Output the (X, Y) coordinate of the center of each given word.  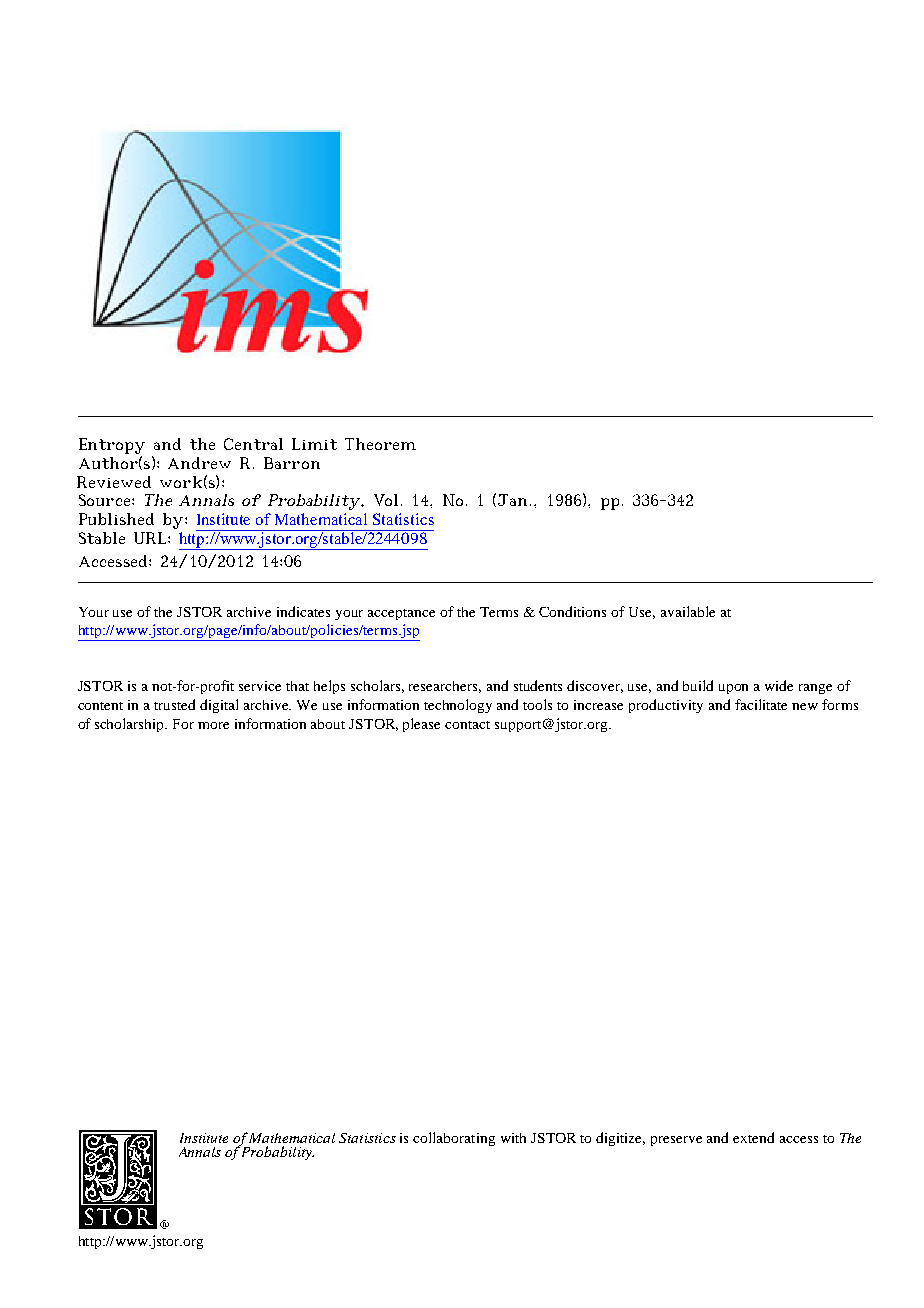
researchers (445, 687)
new (805, 706)
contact (467, 725)
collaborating (454, 1139)
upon (733, 689)
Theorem (380, 444)
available (688, 611)
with (513, 1138)
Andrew (199, 463)
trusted (174, 704)
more (213, 725)
